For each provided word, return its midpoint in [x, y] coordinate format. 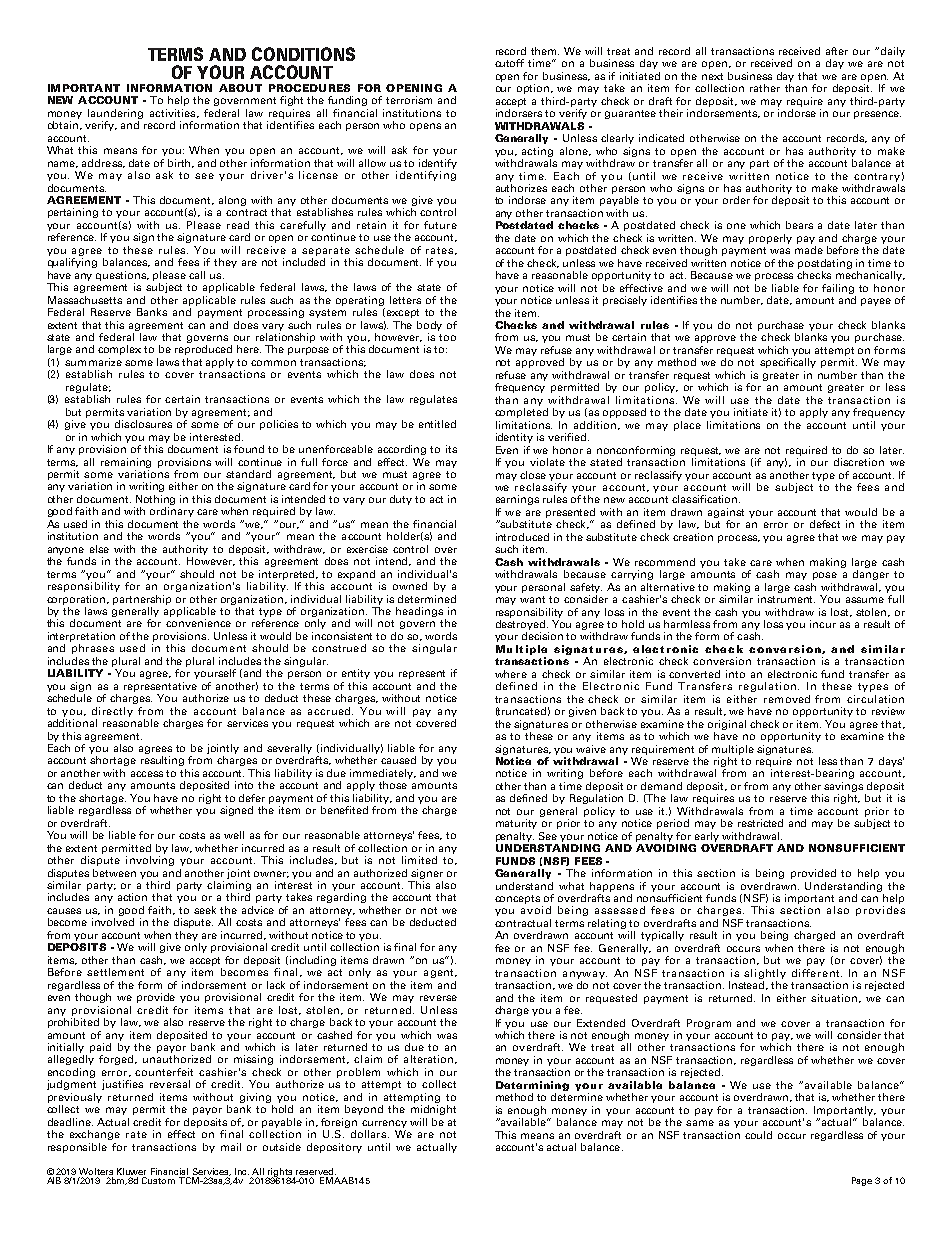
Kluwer [131, 1171]
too [447, 337]
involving [150, 861]
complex [119, 350]
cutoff [509, 63]
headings [419, 612]
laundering [115, 114]
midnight [433, 1110]
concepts [519, 901]
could [758, 1135]
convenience [198, 623]
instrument [786, 599]
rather [765, 88]
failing [838, 289]
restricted [760, 823]
